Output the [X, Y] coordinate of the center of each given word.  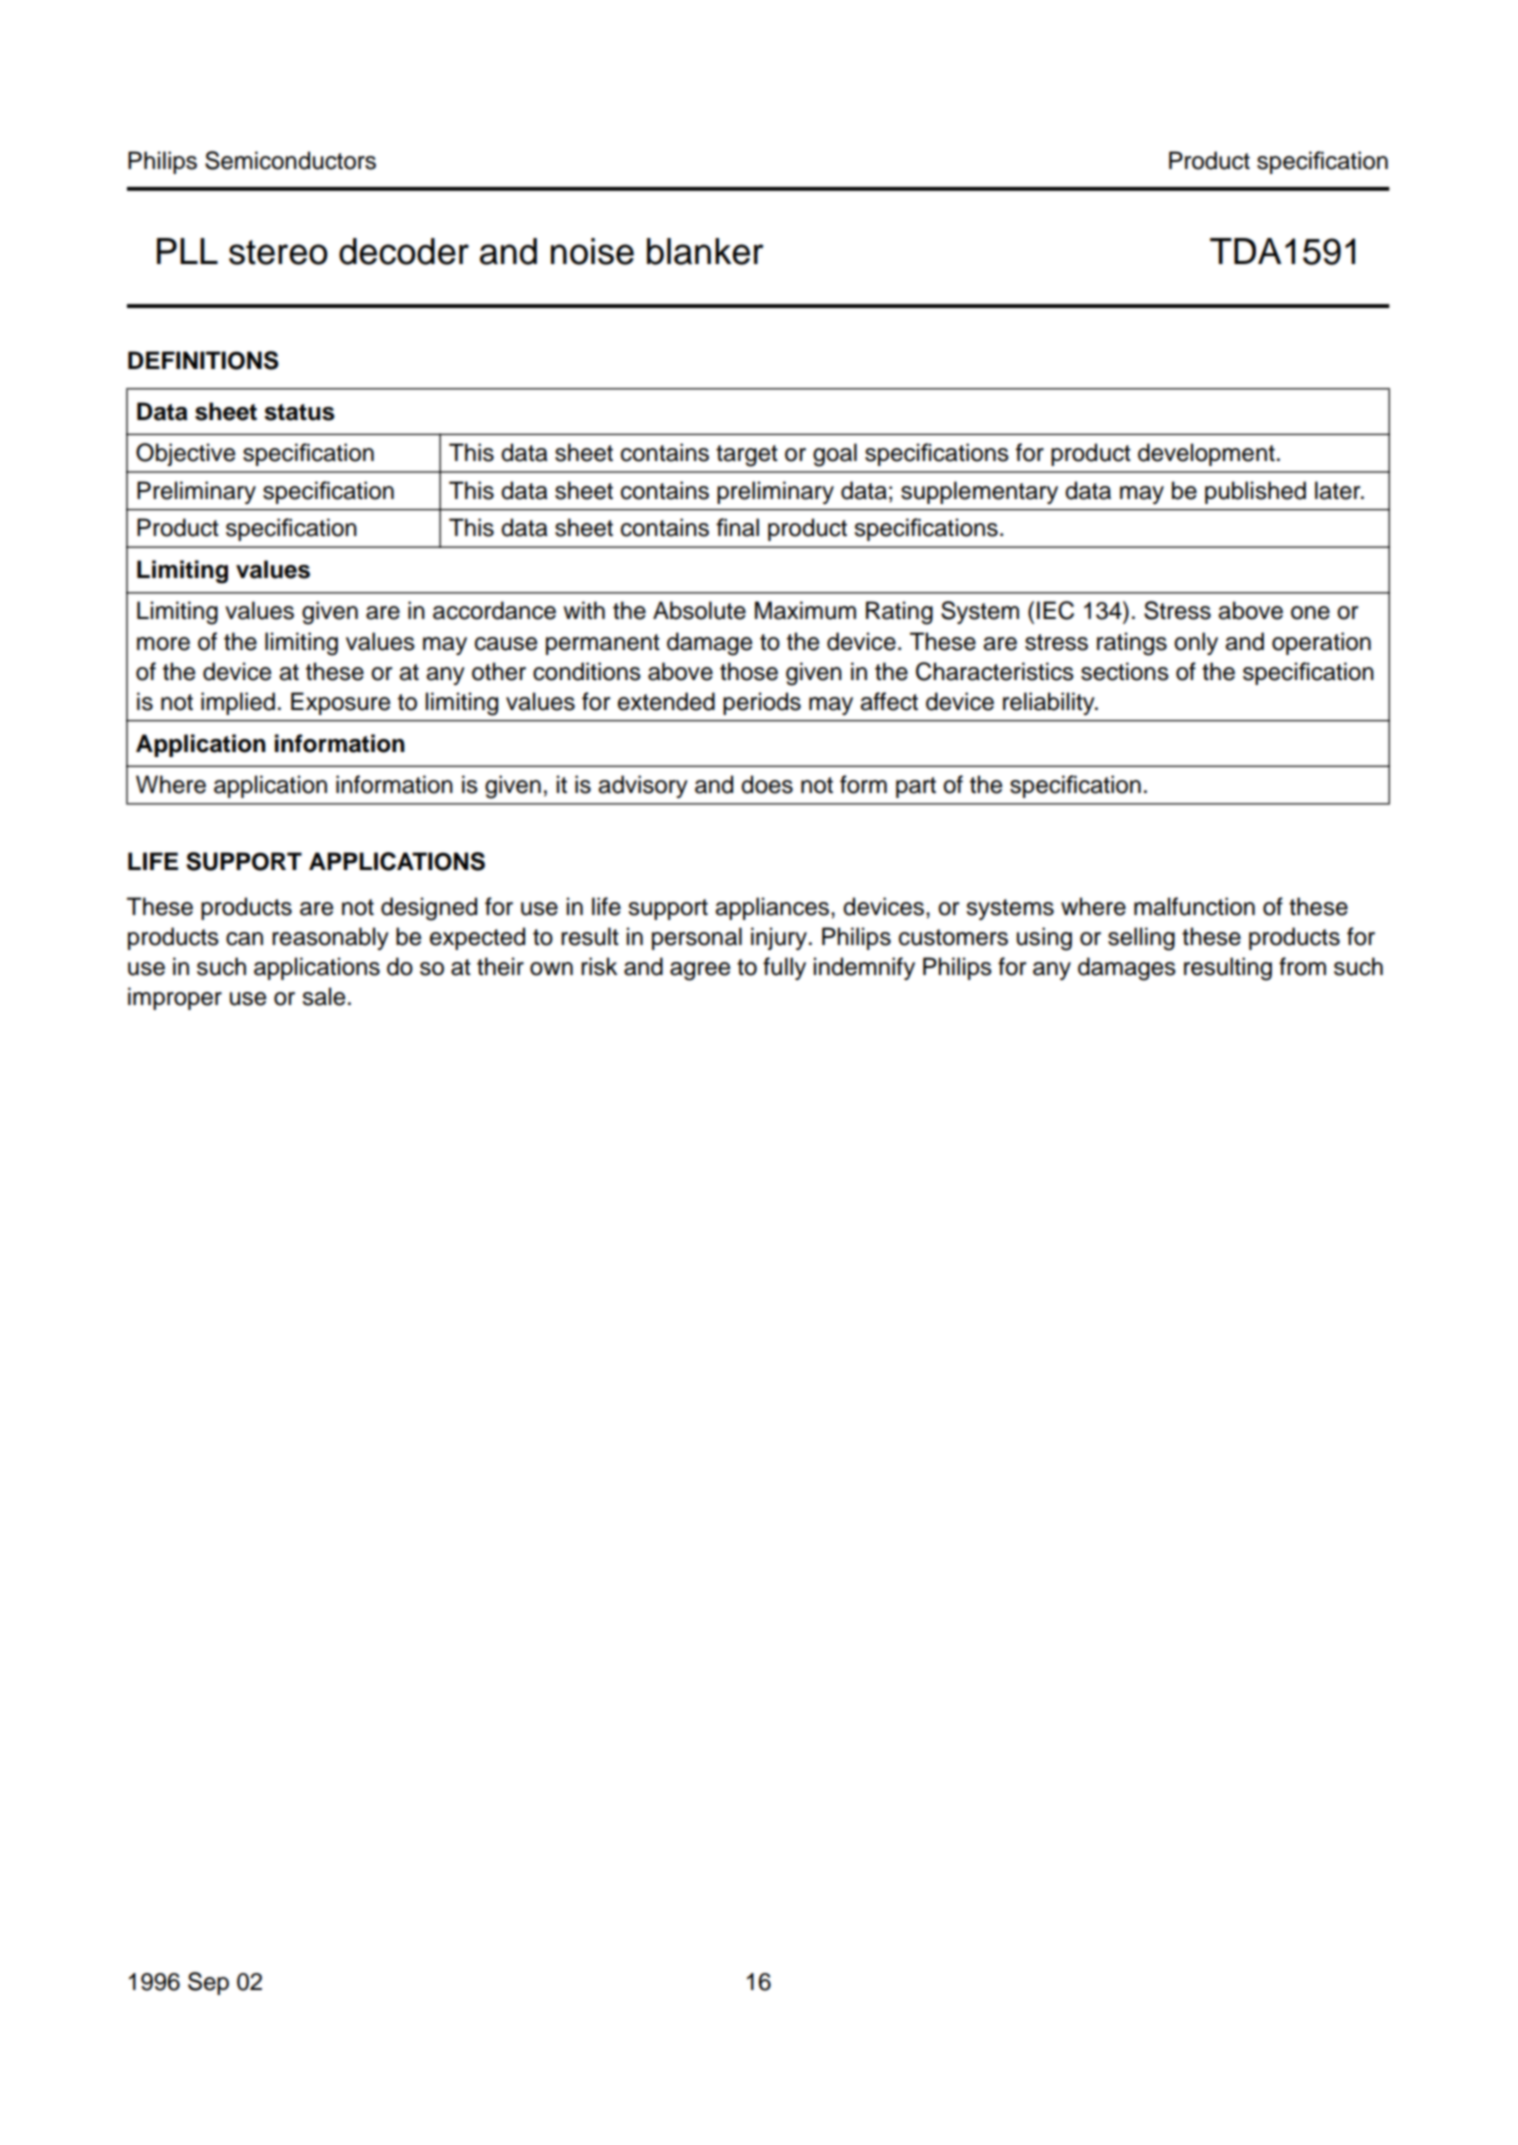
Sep [208, 1983]
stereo [278, 252]
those [749, 671]
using [1044, 939]
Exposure [340, 703]
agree [700, 971]
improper [175, 998]
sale [323, 996]
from [1302, 966]
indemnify [864, 968]
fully [784, 968]
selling [1141, 939]
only [1196, 643]
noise [592, 251]
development [1206, 454]
